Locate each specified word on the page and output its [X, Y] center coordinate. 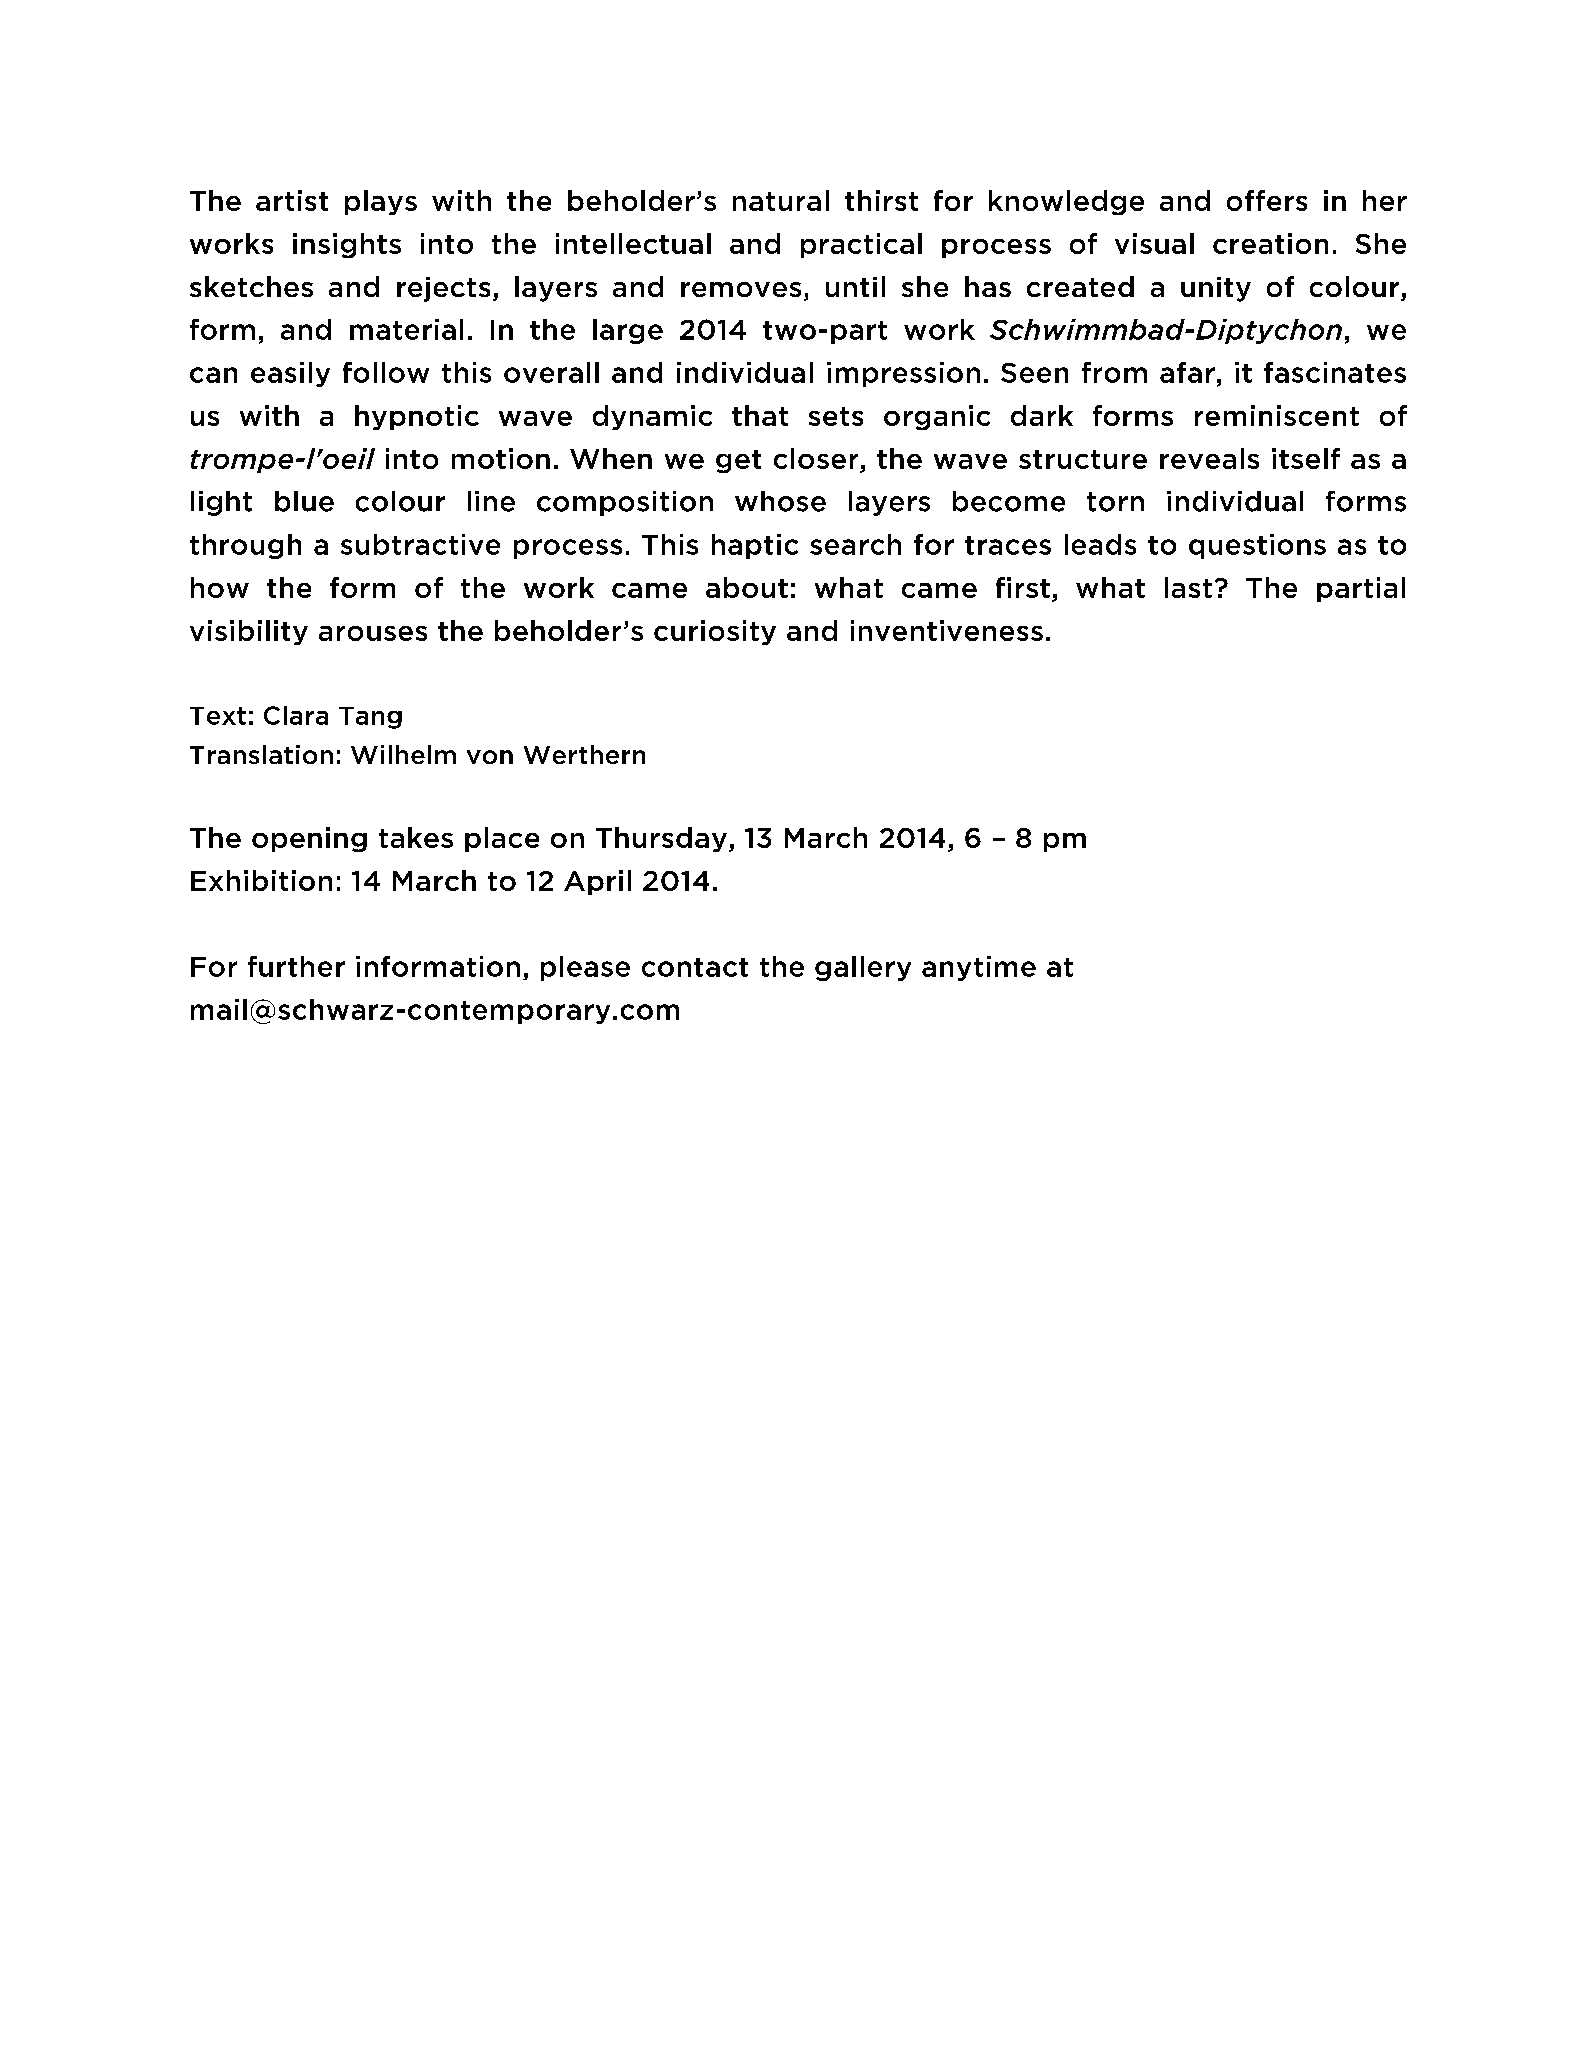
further [296, 966]
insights [347, 245]
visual [1154, 243]
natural [781, 200]
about [747, 587]
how [220, 587]
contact [695, 967]
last [1188, 587]
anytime [979, 968]
